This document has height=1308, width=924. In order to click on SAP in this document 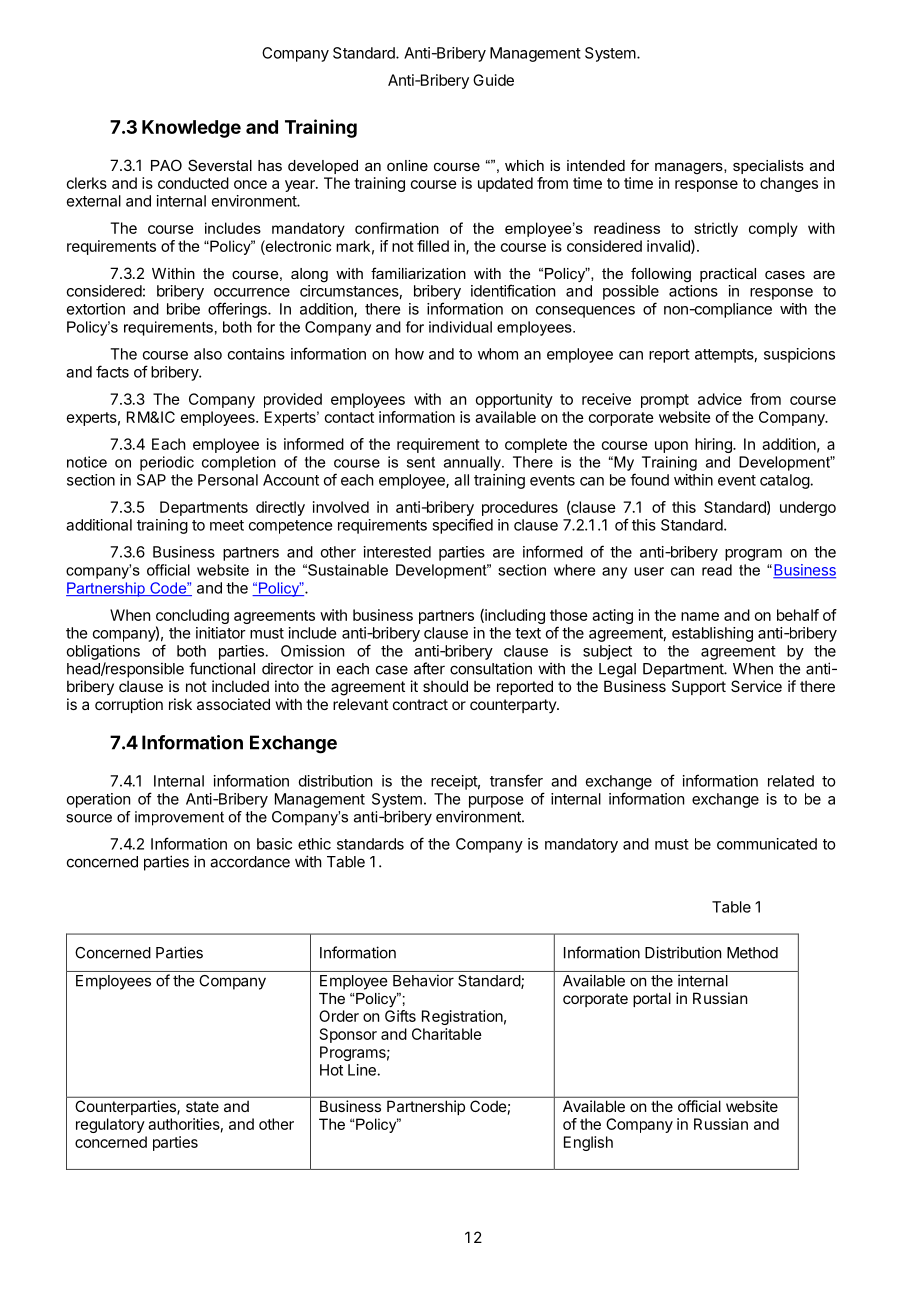, I will do `click(151, 480)`.
